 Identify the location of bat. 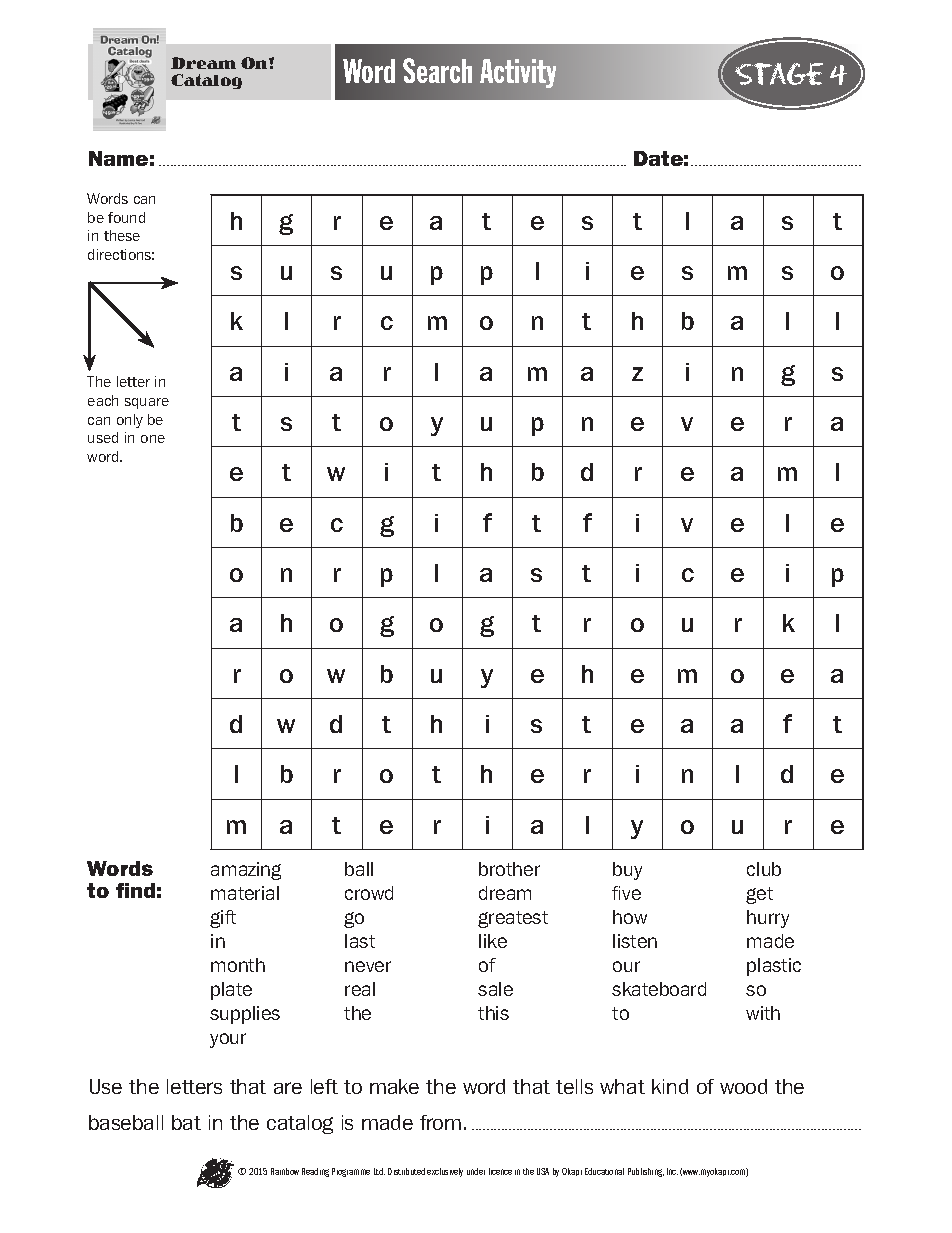
(186, 1122).
